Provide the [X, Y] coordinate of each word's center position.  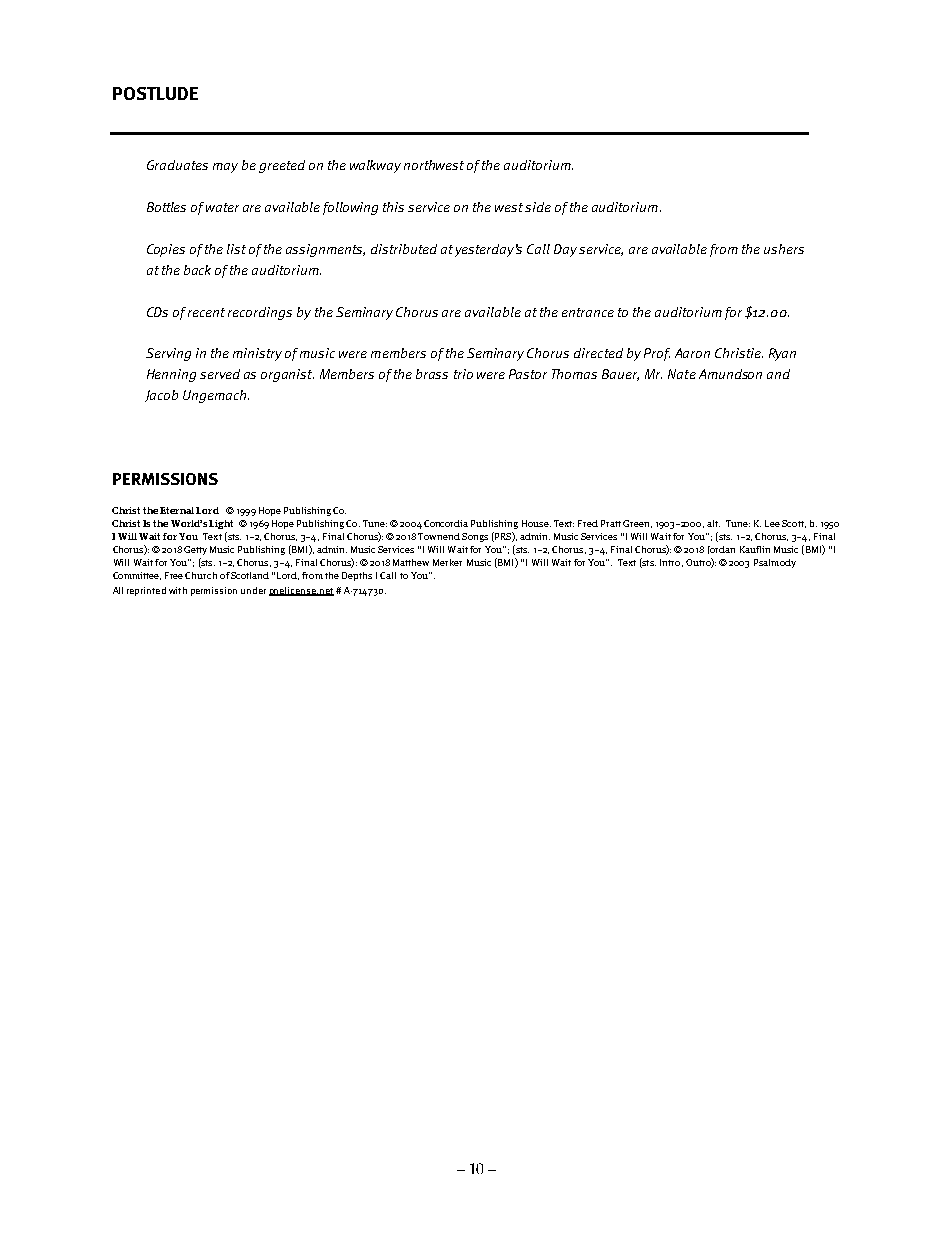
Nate [682, 374]
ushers [784, 249]
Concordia [446, 523]
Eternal [177, 510]
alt [713, 523]
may [225, 168]
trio [463, 374]
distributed [404, 249]
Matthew [411, 562]
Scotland [250, 575]
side [538, 207]
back [197, 270]
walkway [375, 166]
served [220, 374]
